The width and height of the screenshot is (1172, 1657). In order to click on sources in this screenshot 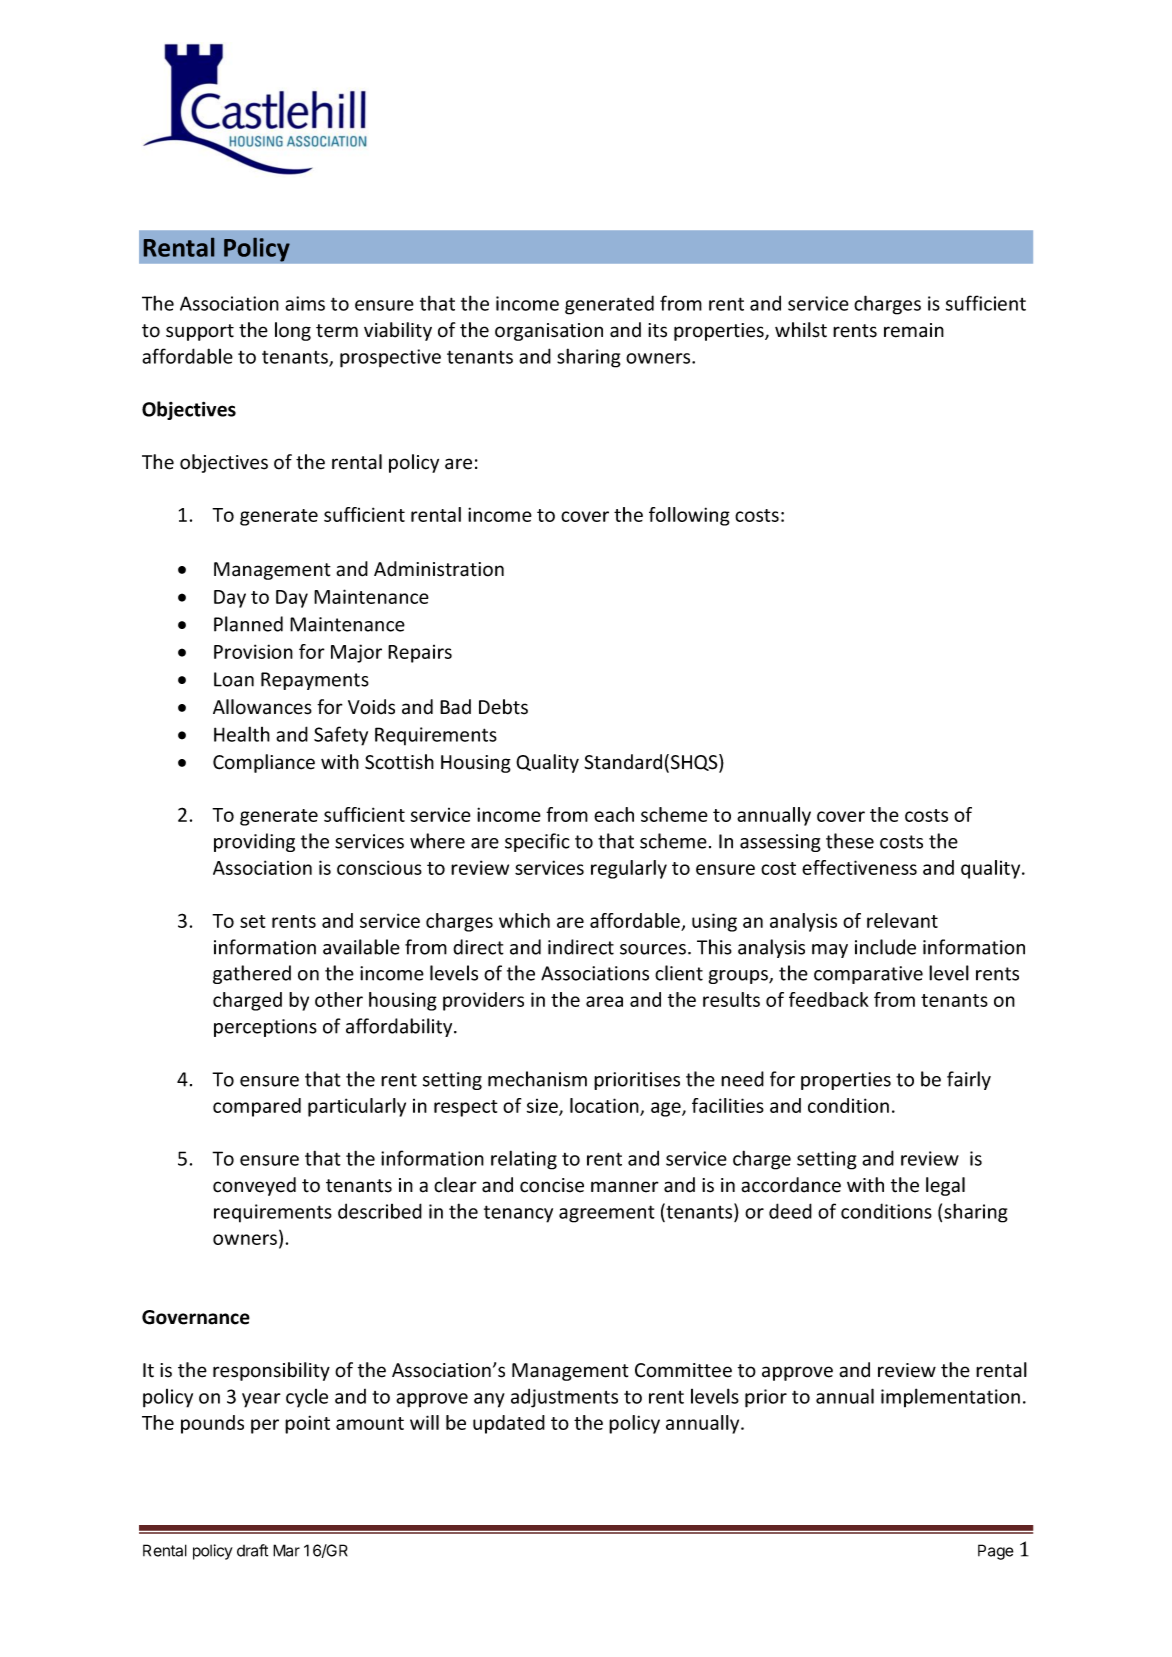, I will do `click(653, 949)`.
